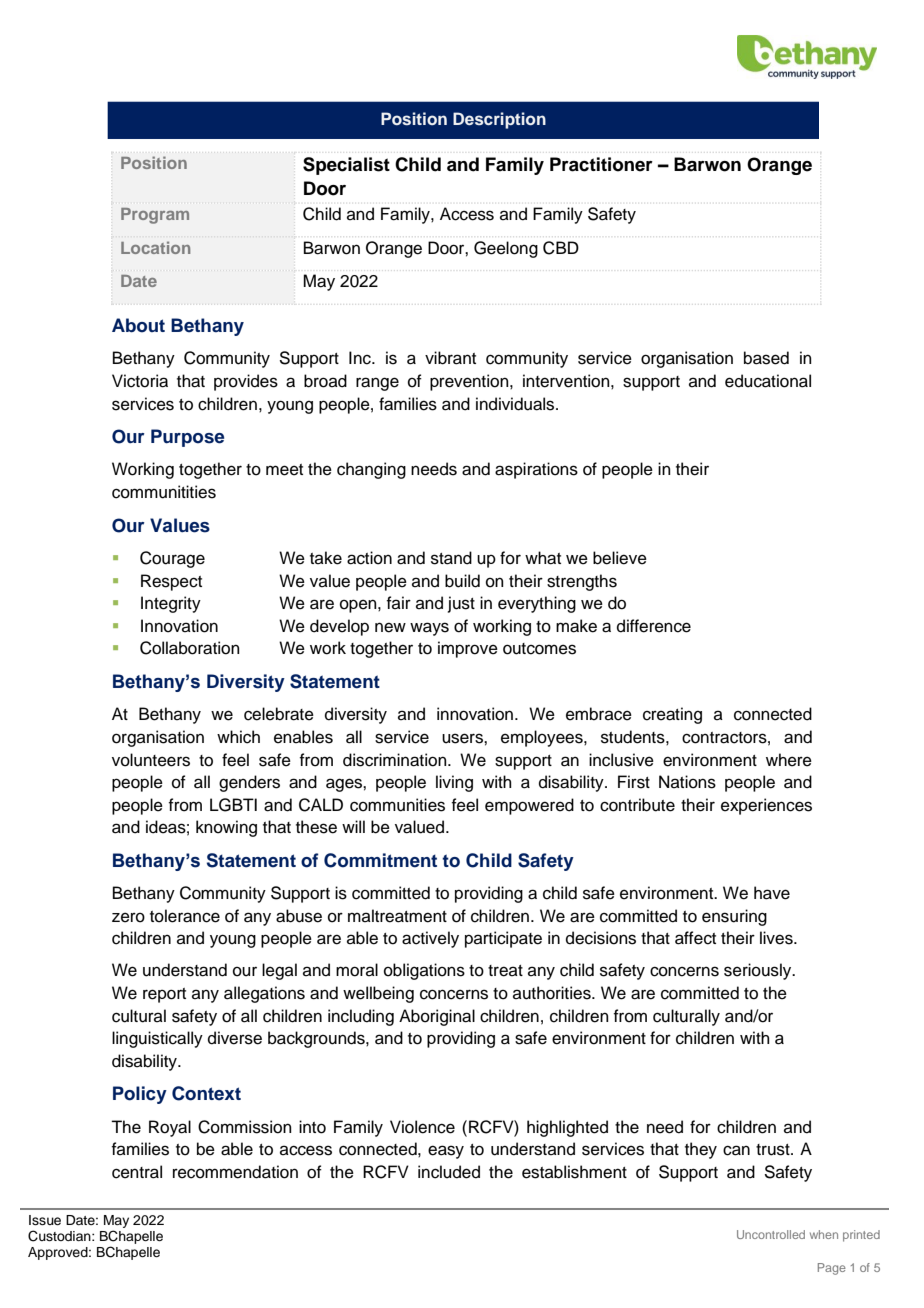 This screenshot has width=924, height=1308. Describe the element at coordinates (468, 649) in the screenshot. I see `improve` at that location.
